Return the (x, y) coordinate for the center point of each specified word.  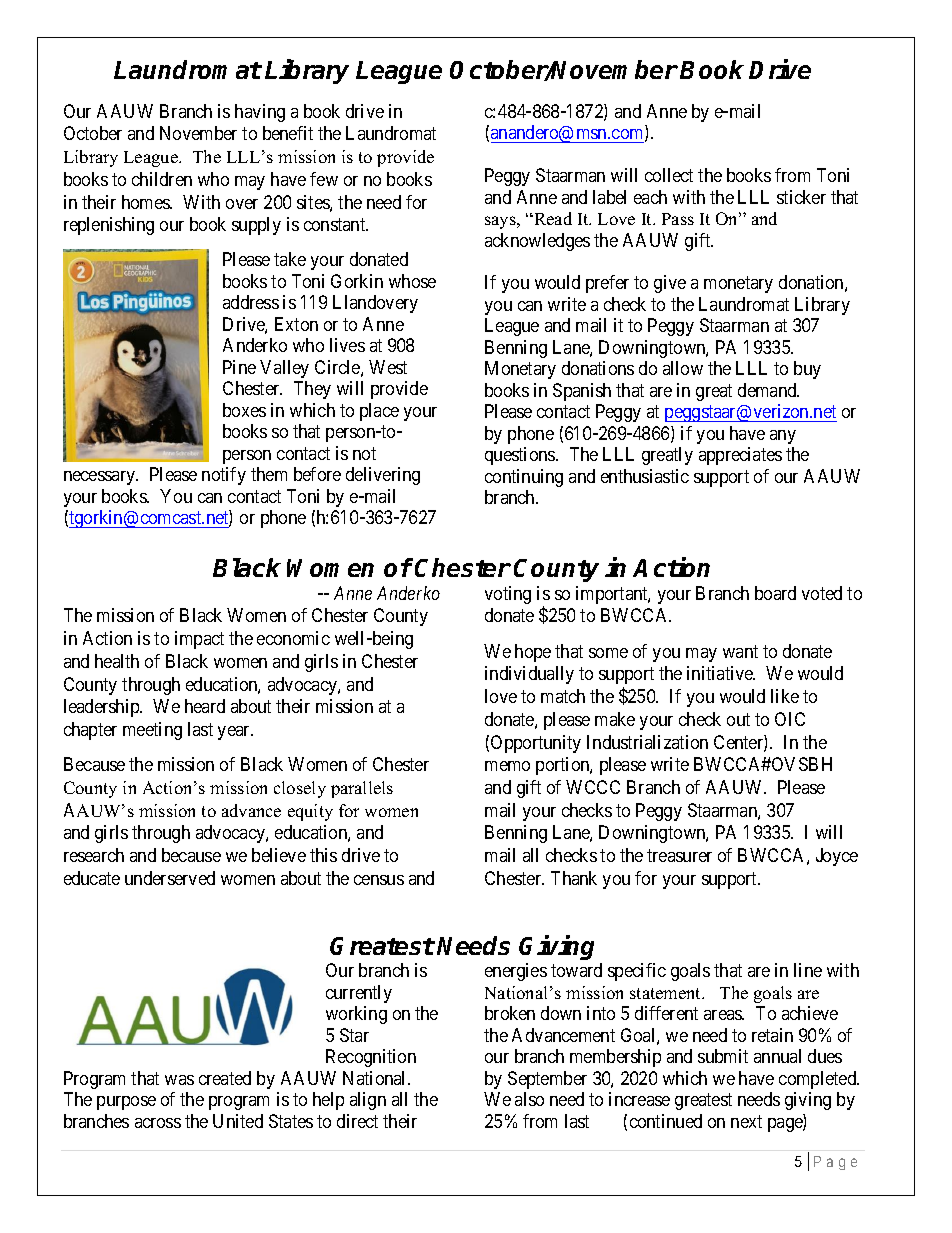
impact (199, 640)
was (179, 1080)
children (162, 179)
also (529, 1099)
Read (552, 218)
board (775, 593)
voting (508, 595)
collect (669, 175)
